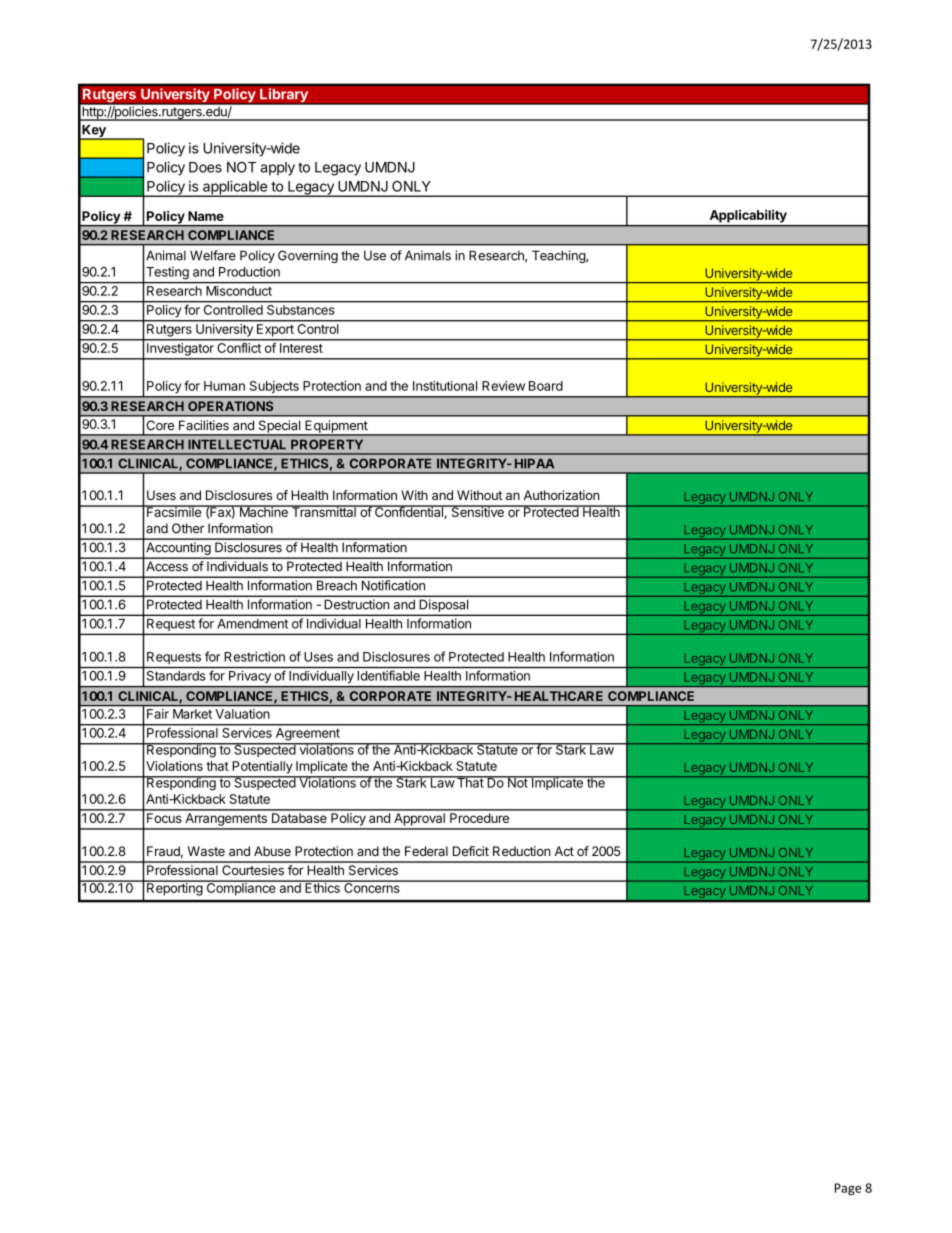 Image resolution: width=952 pixels, height=1233 pixels. What do you see at coordinates (564, 851) in the page?
I see `Act` at bounding box center [564, 851].
